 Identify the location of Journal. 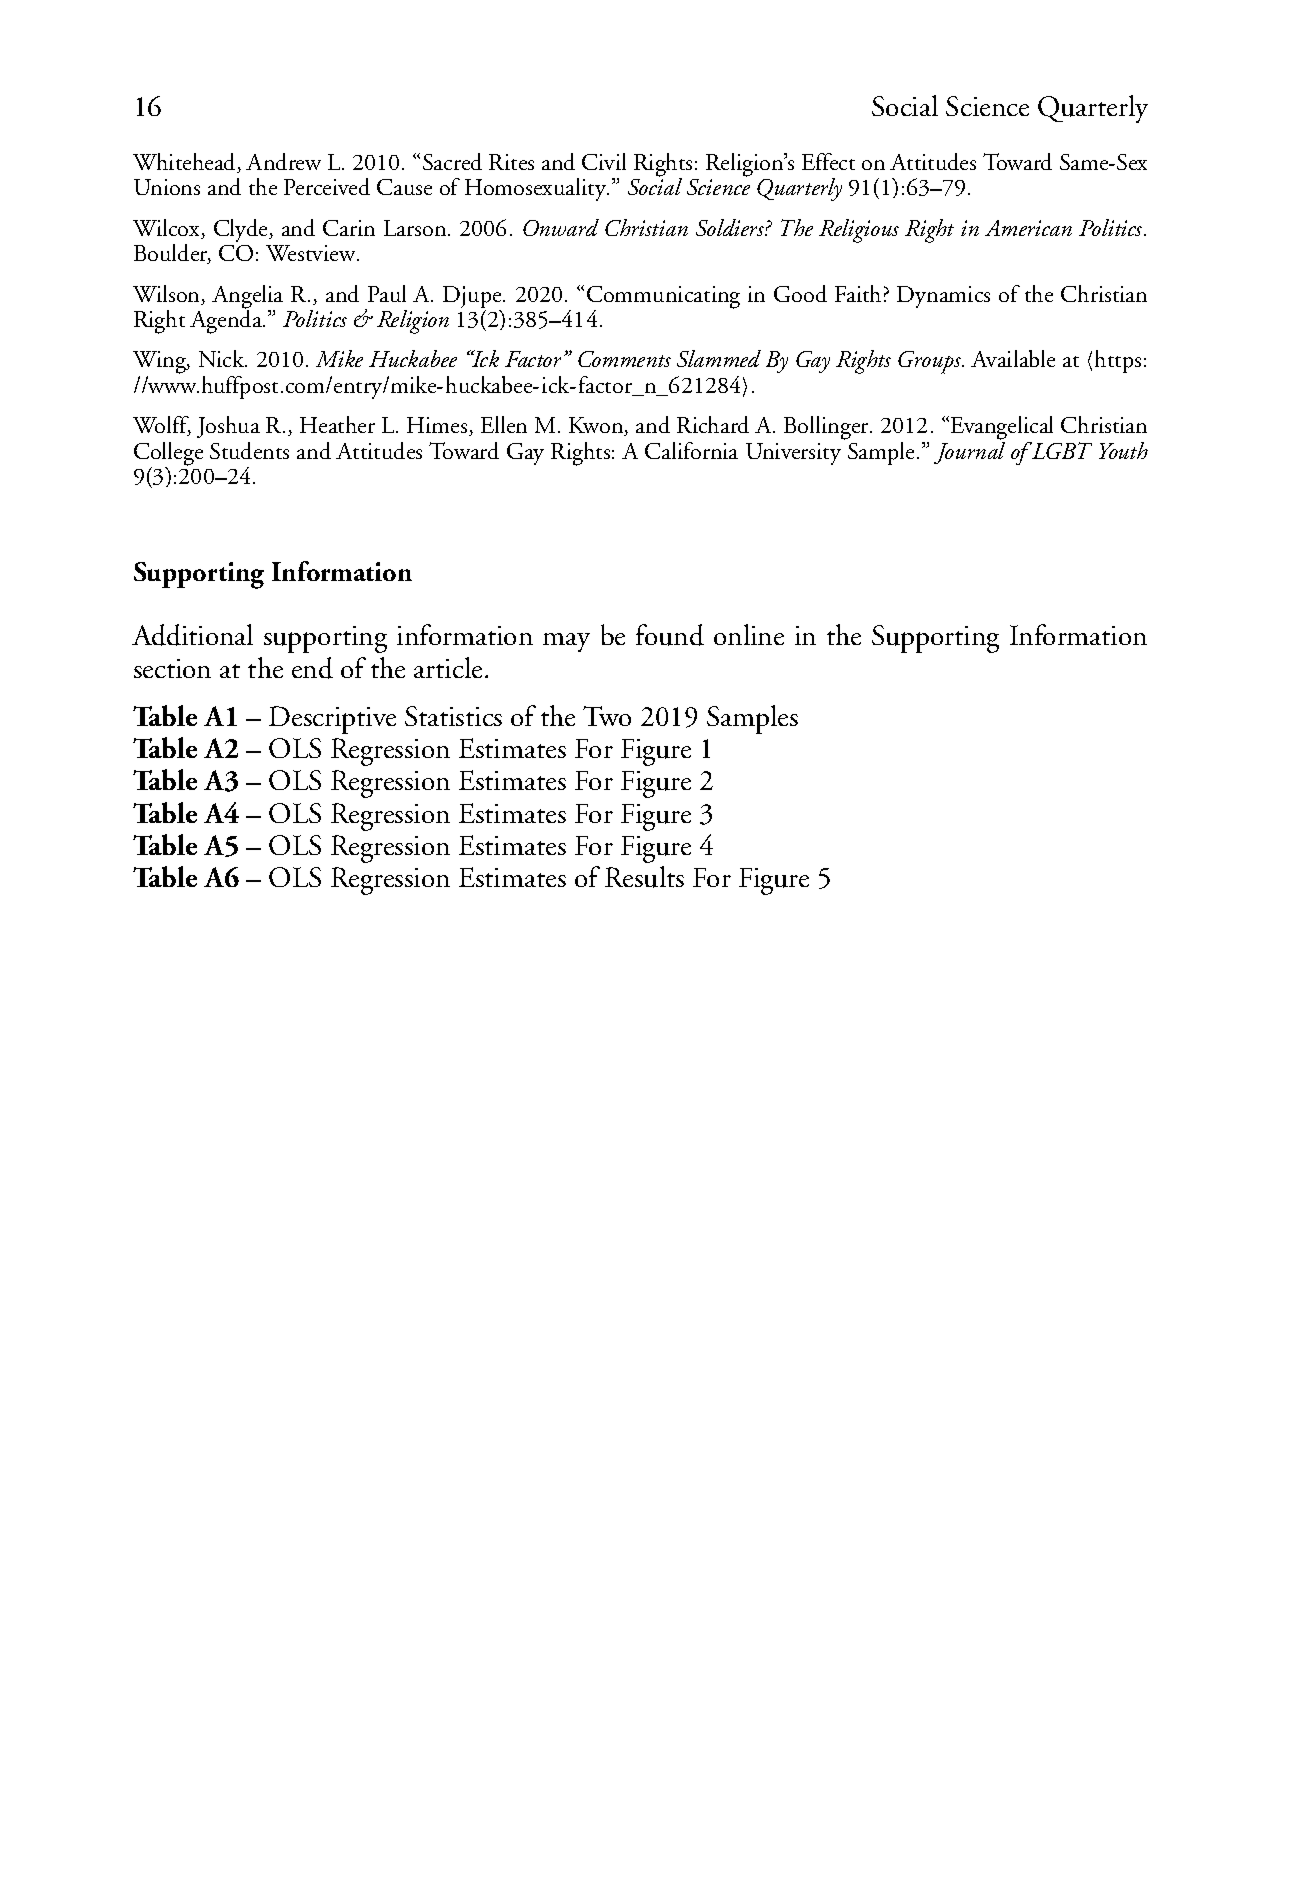
(969, 451).
